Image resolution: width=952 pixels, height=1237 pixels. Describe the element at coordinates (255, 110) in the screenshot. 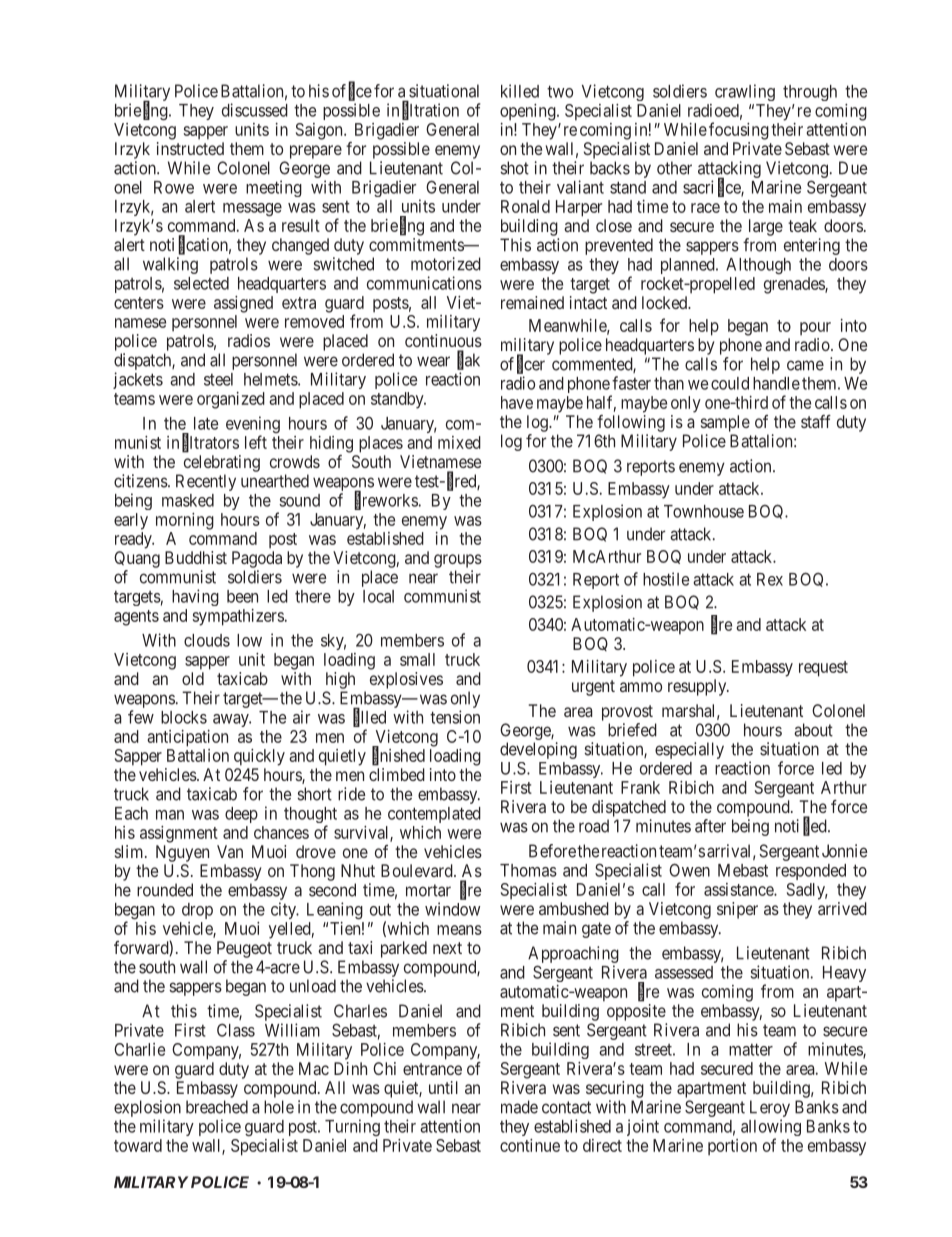

I see `discussed` at that location.
